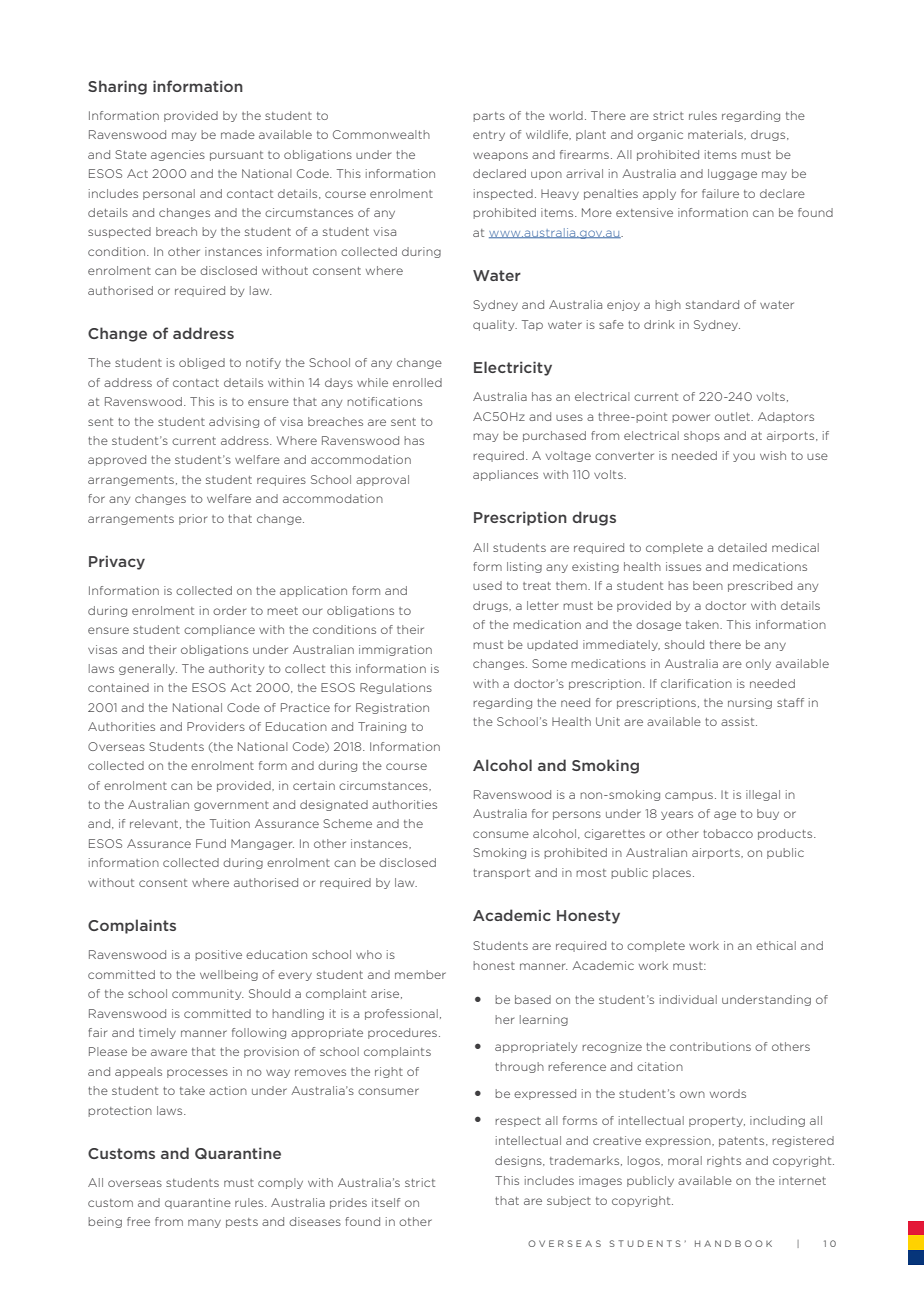 This screenshot has height=1308, width=924. I want to click on agencies, so click(178, 155).
